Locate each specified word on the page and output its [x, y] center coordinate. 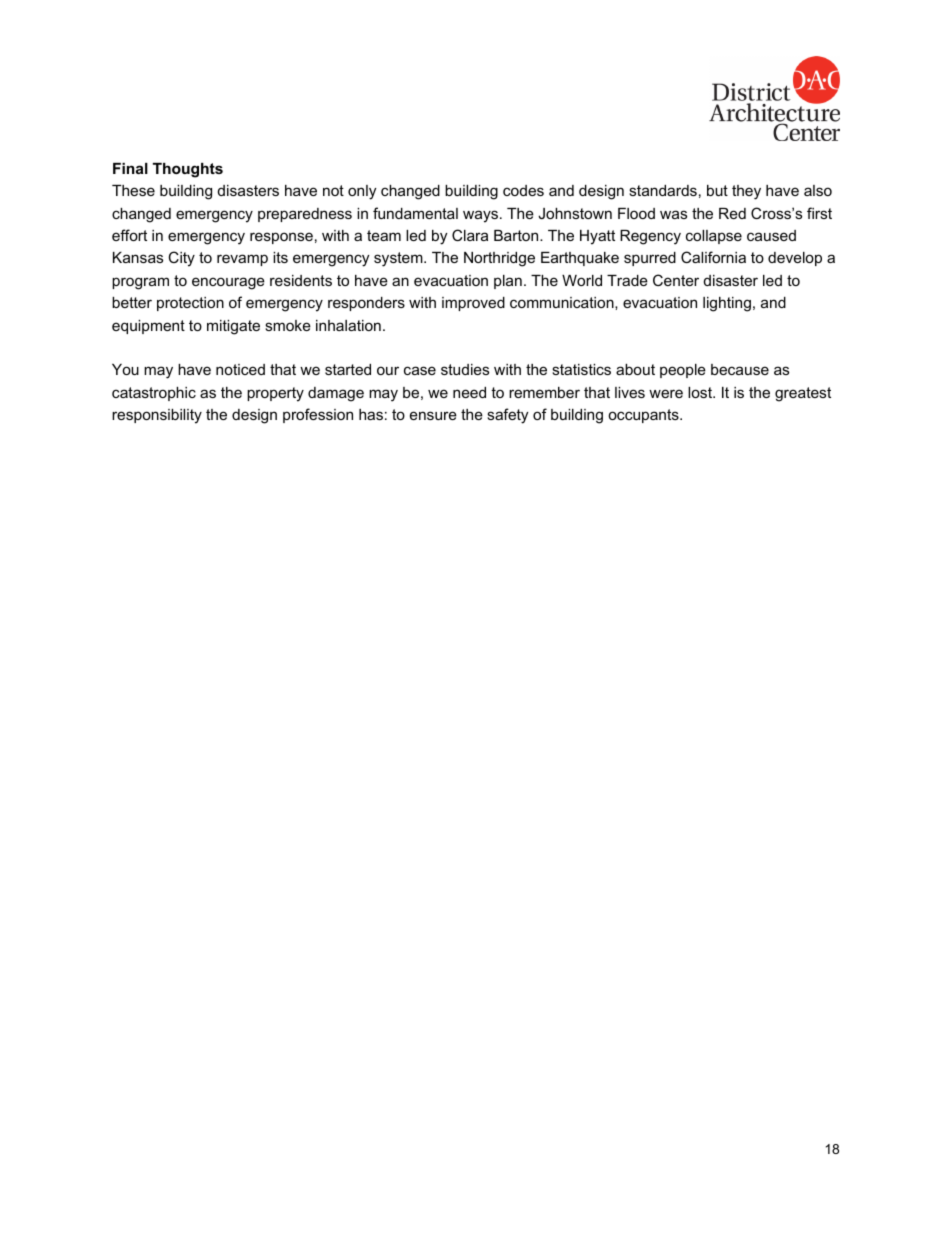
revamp [242, 260]
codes [523, 190]
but [717, 190]
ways [480, 216]
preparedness [305, 215]
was [673, 214]
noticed [240, 369]
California [713, 257]
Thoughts [188, 170]
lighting [727, 304]
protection [190, 304]
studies [465, 369]
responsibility [157, 416]
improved [473, 304]
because [740, 369]
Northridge [499, 259]
